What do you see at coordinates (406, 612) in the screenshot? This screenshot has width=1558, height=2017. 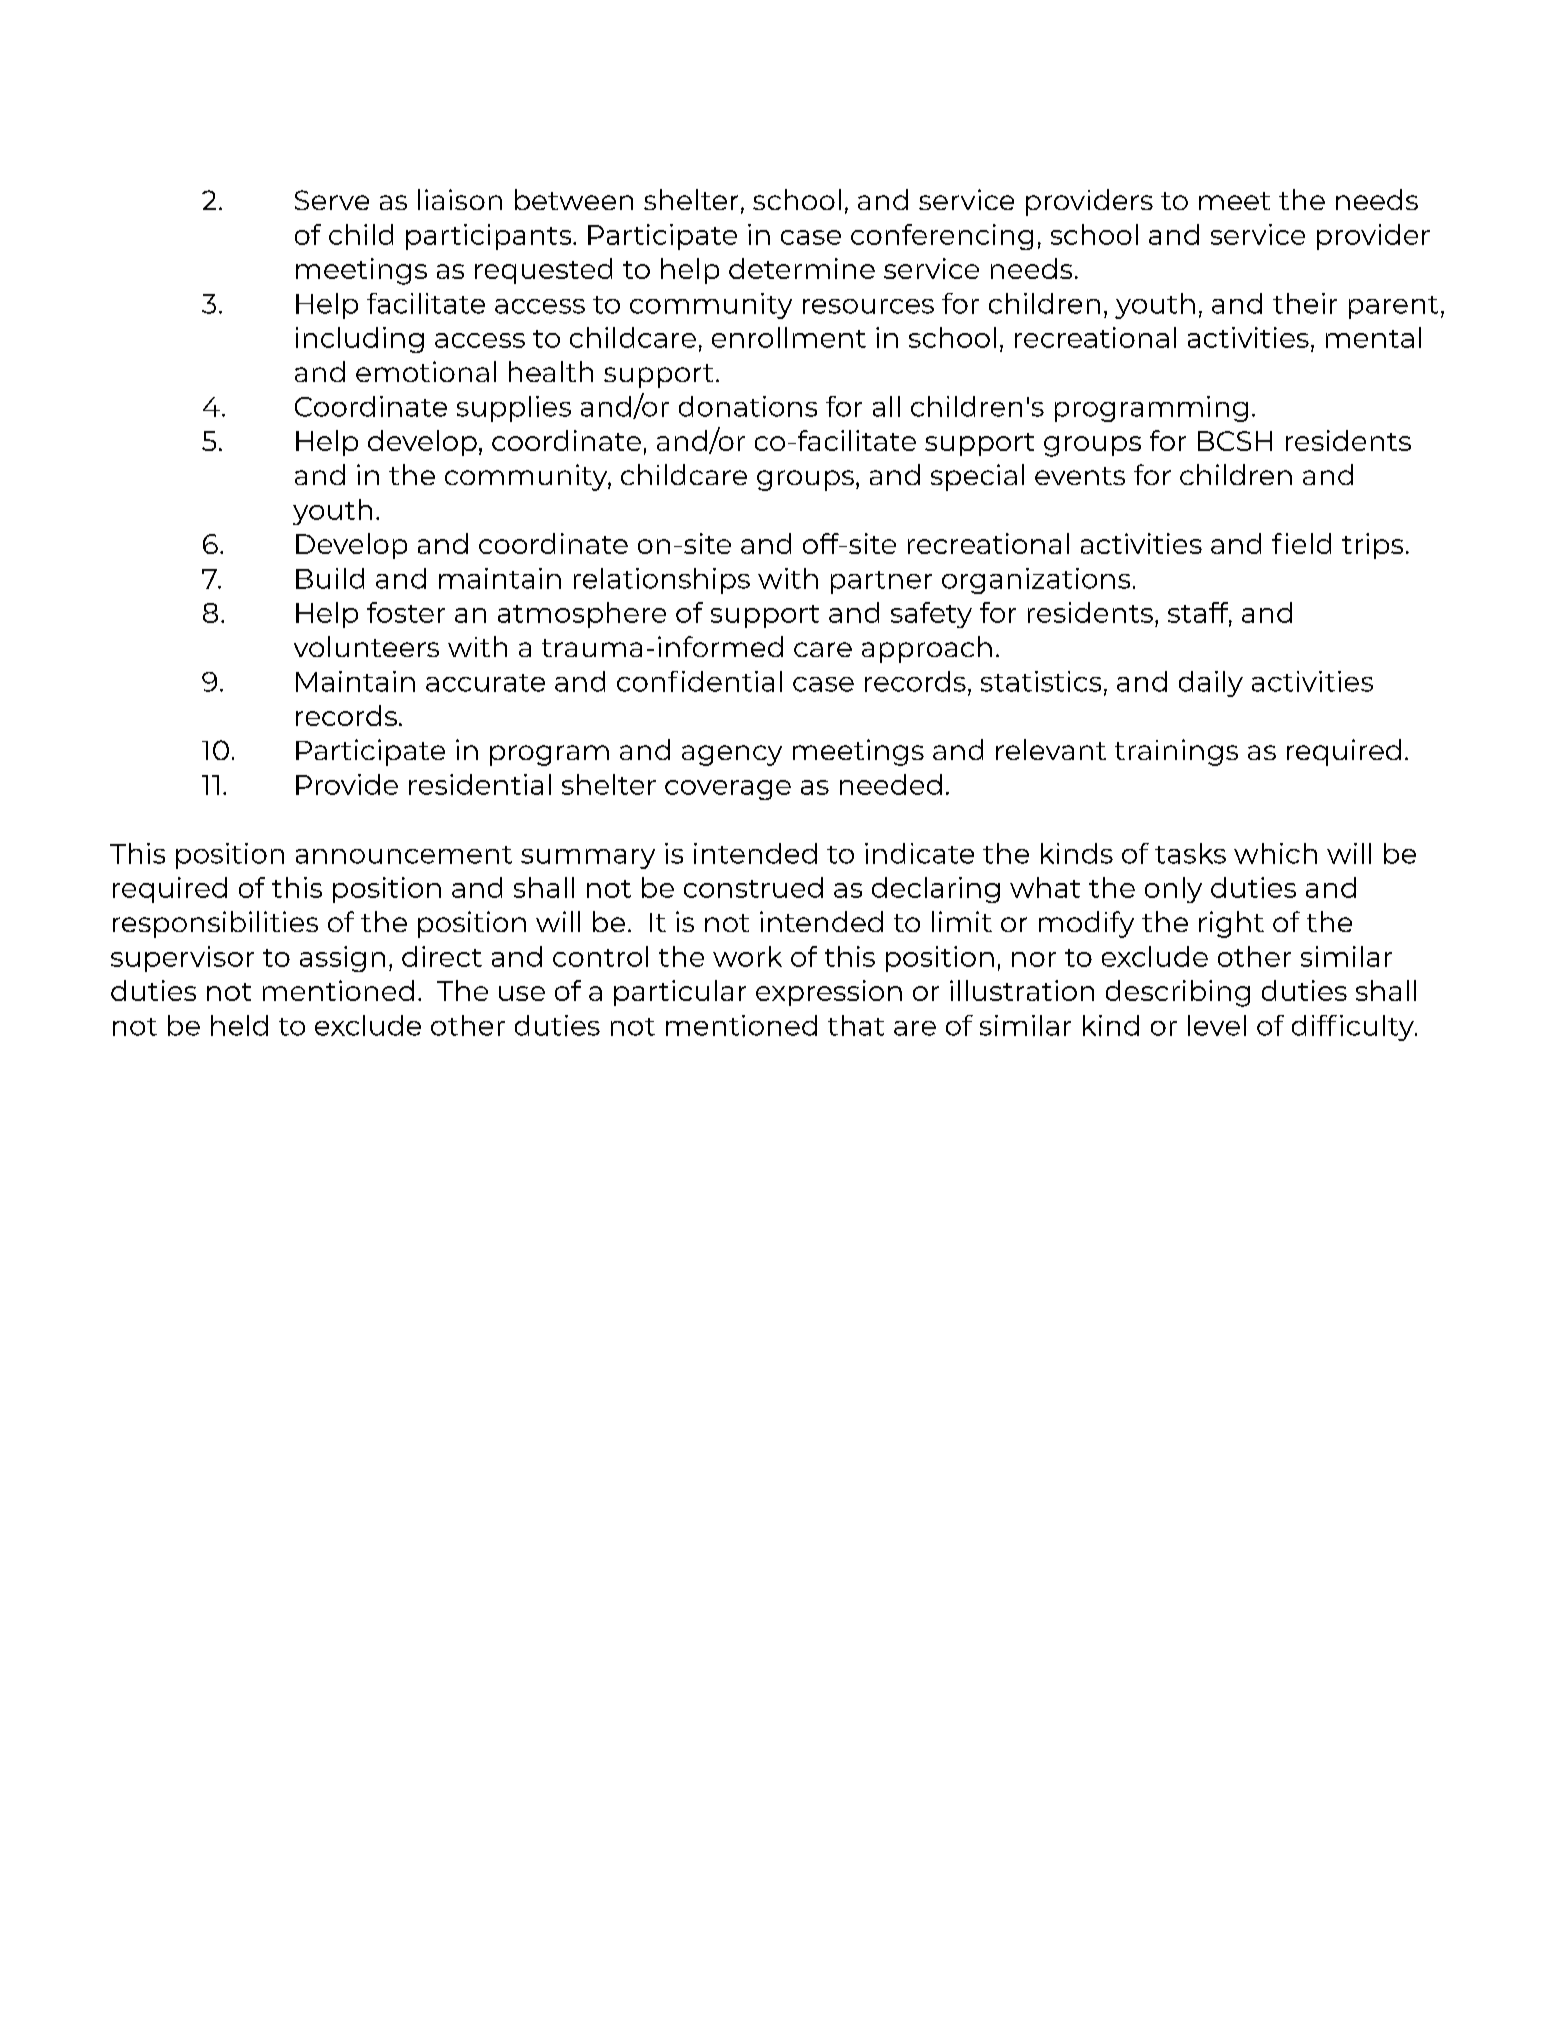 I see `foster` at bounding box center [406, 612].
